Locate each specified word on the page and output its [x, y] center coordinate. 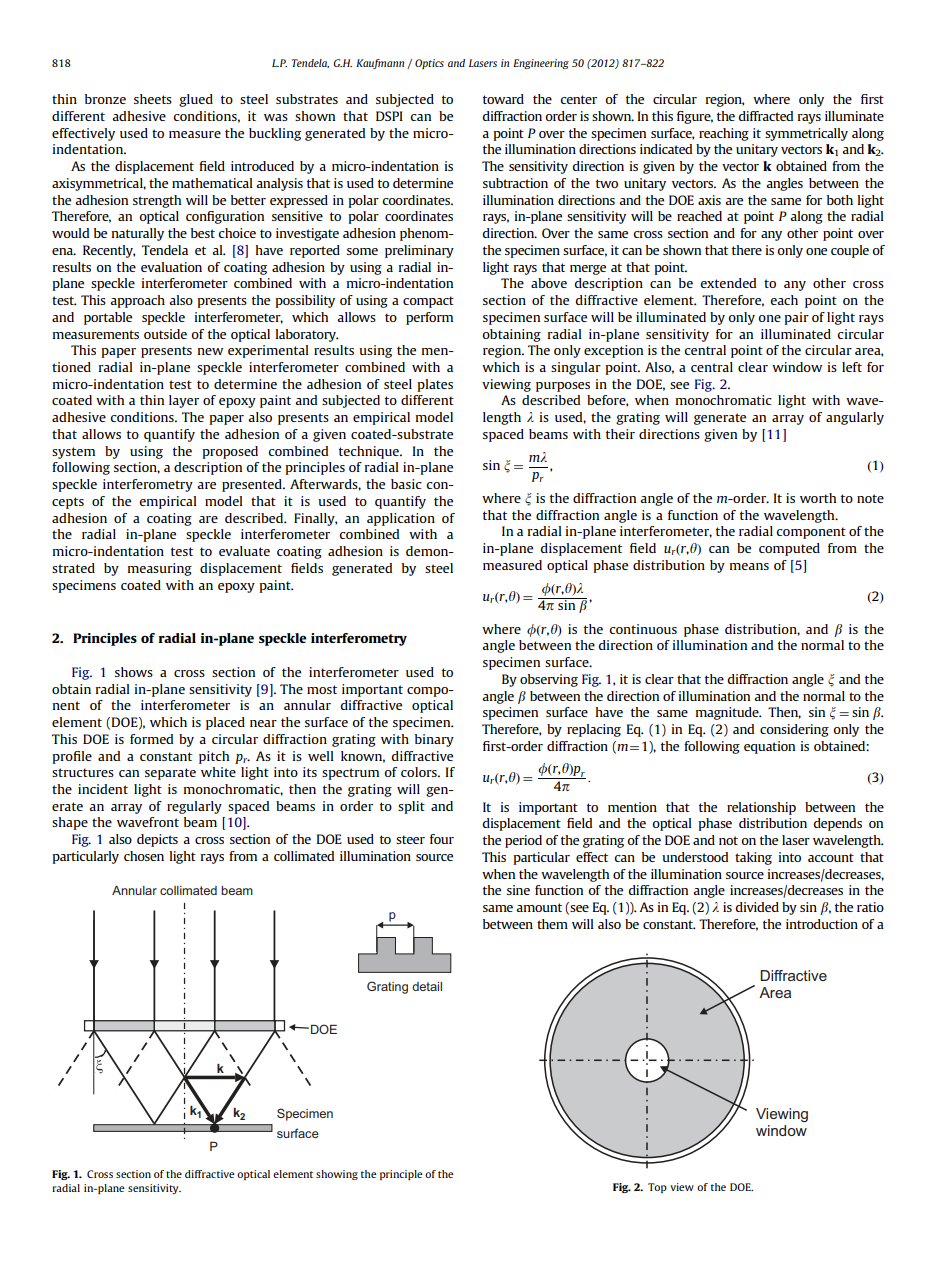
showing [337, 1175]
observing [549, 680]
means [749, 566]
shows [134, 672]
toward [503, 99]
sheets [153, 99]
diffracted [765, 116]
